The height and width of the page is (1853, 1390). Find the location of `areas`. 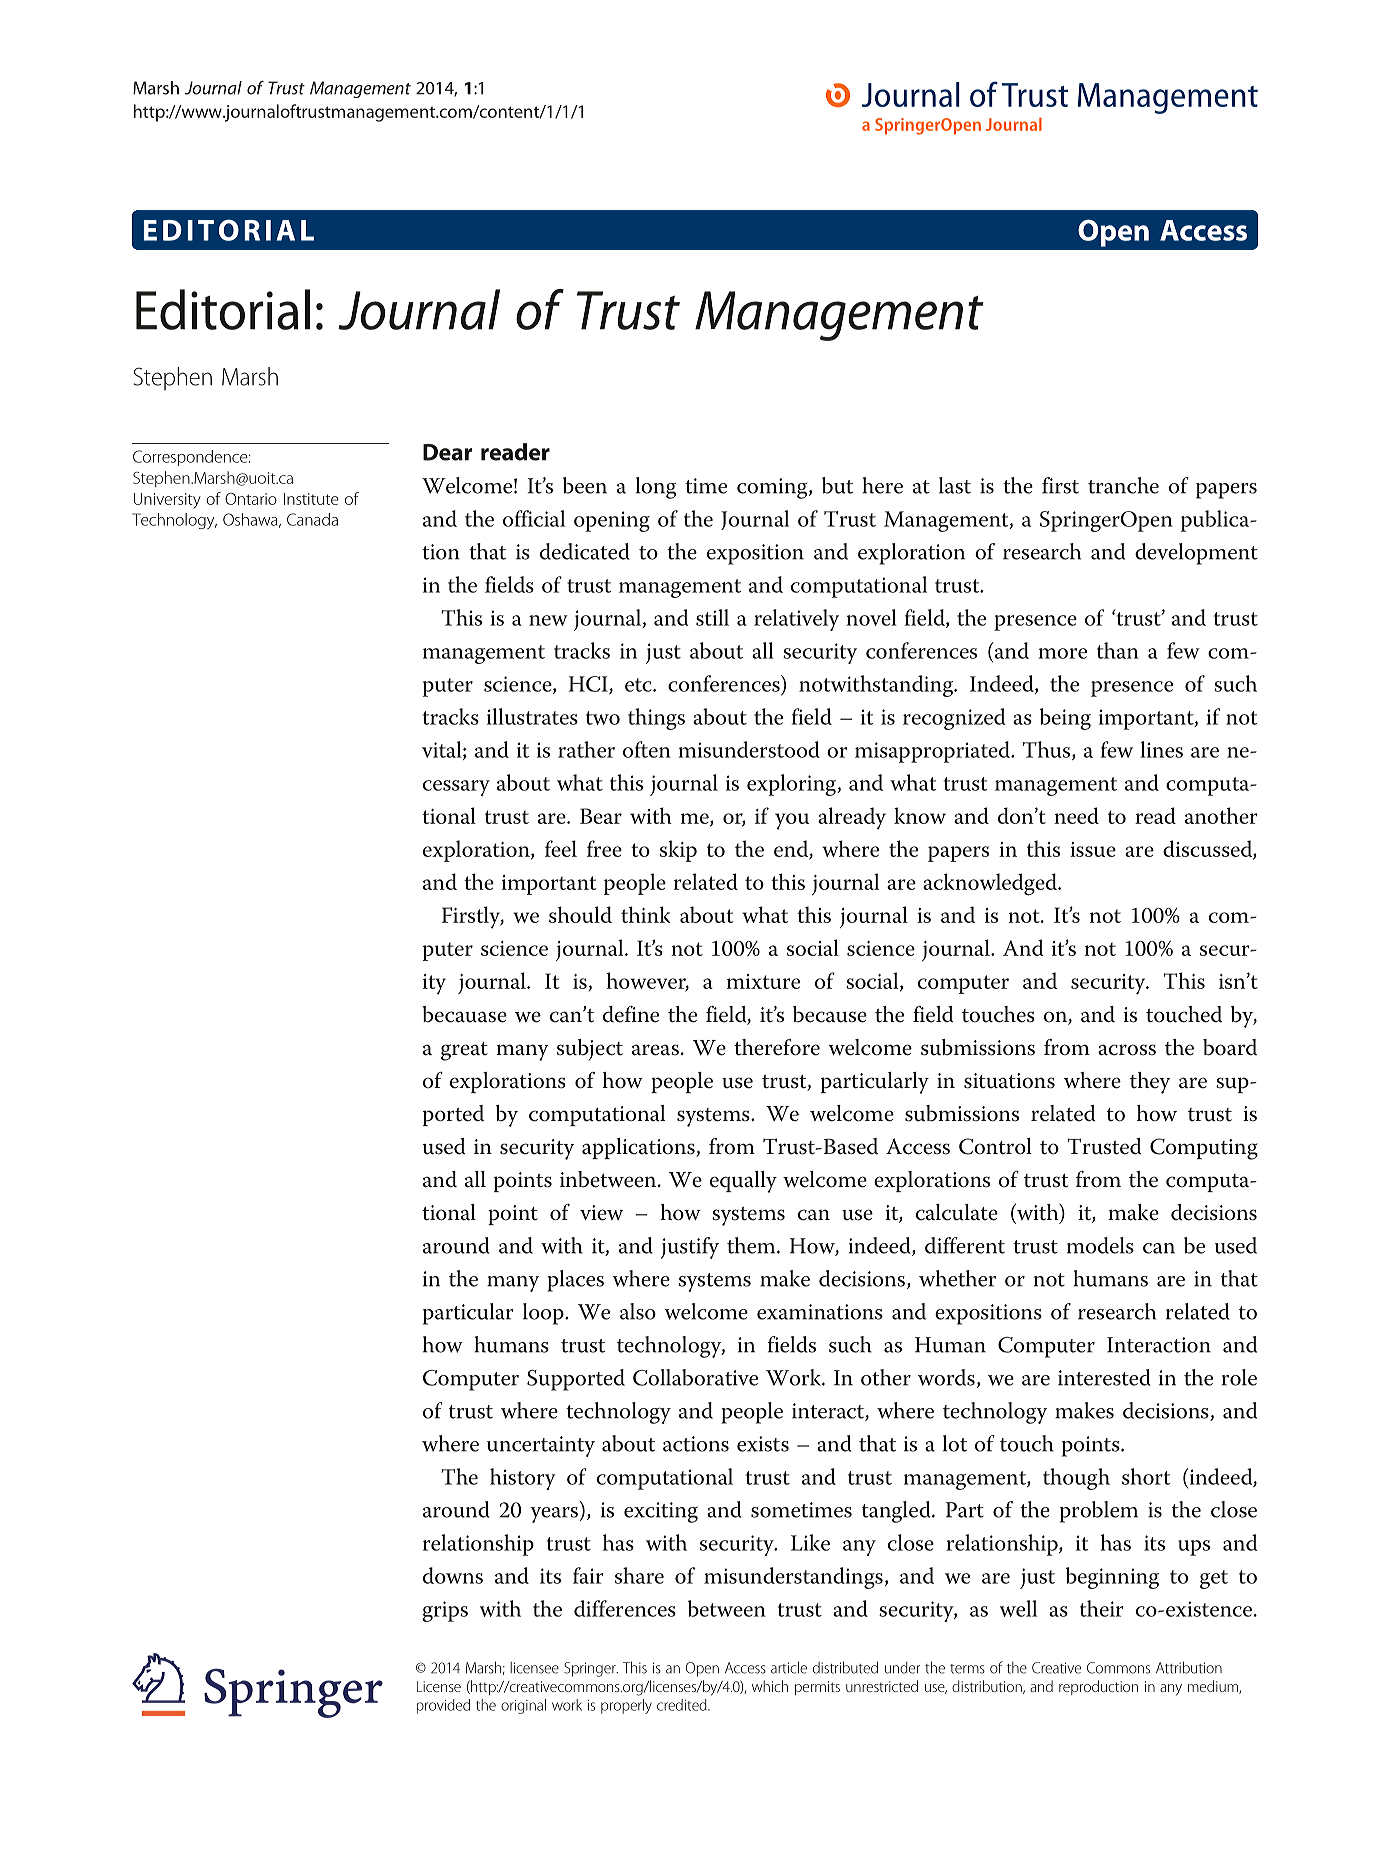

areas is located at coordinates (655, 1050).
